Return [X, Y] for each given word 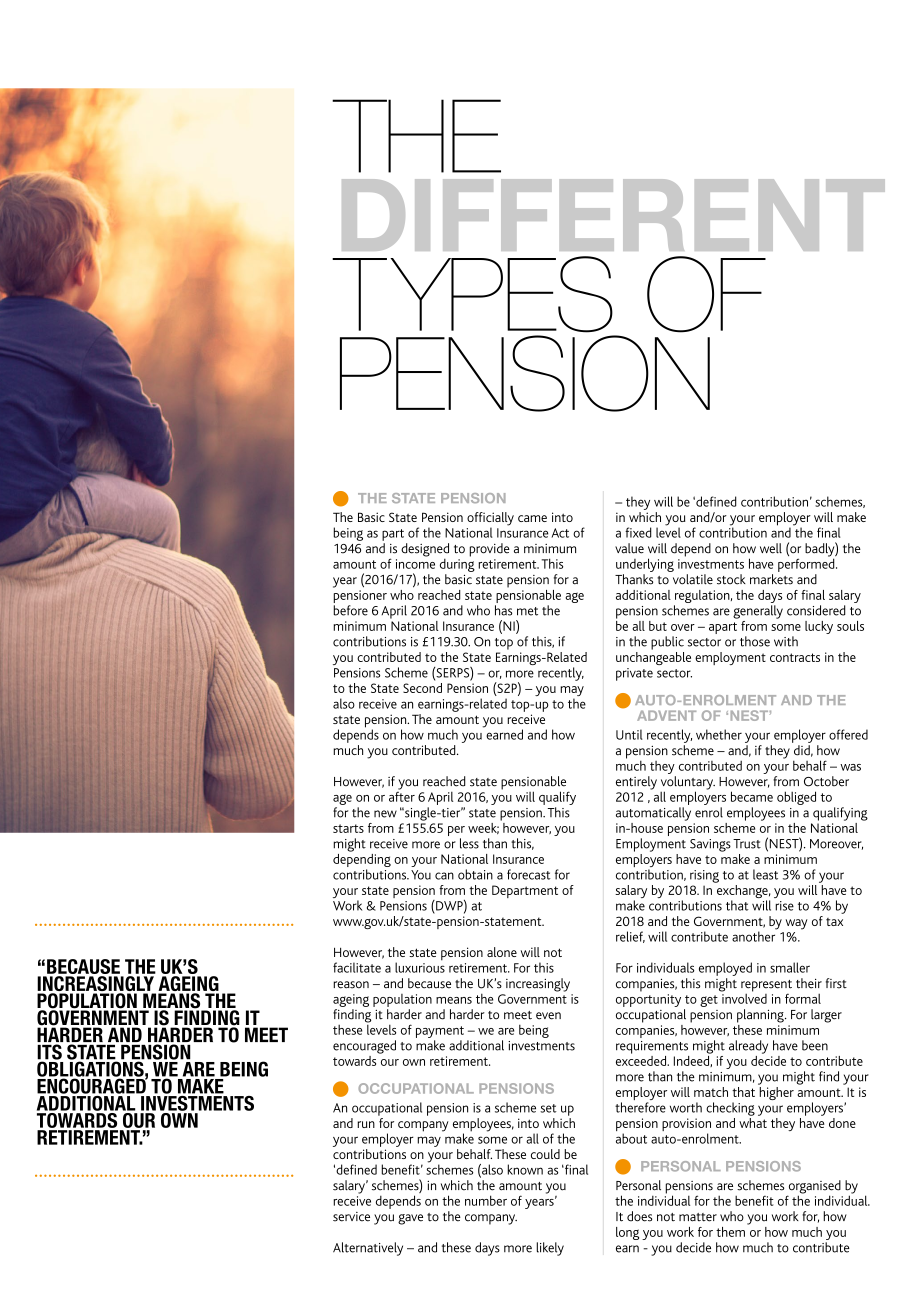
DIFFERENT [613, 215]
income [415, 564]
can [444, 876]
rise [784, 906]
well [771, 548]
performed [807, 564]
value [629, 548]
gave [410, 1219]
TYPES [472, 294]
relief [630, 937]
